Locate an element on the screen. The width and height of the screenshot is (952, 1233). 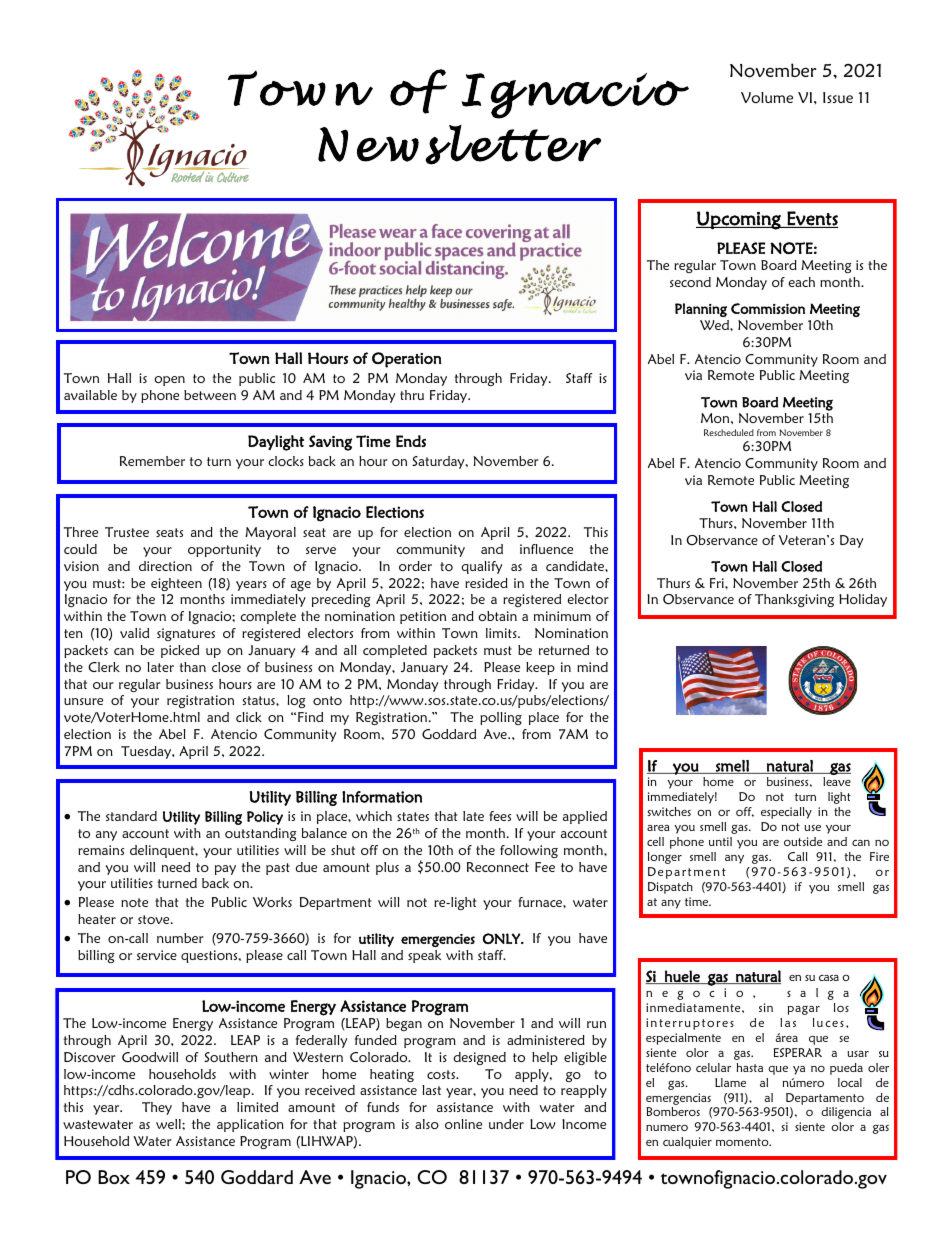
between is located at coordinates (210, 395).
